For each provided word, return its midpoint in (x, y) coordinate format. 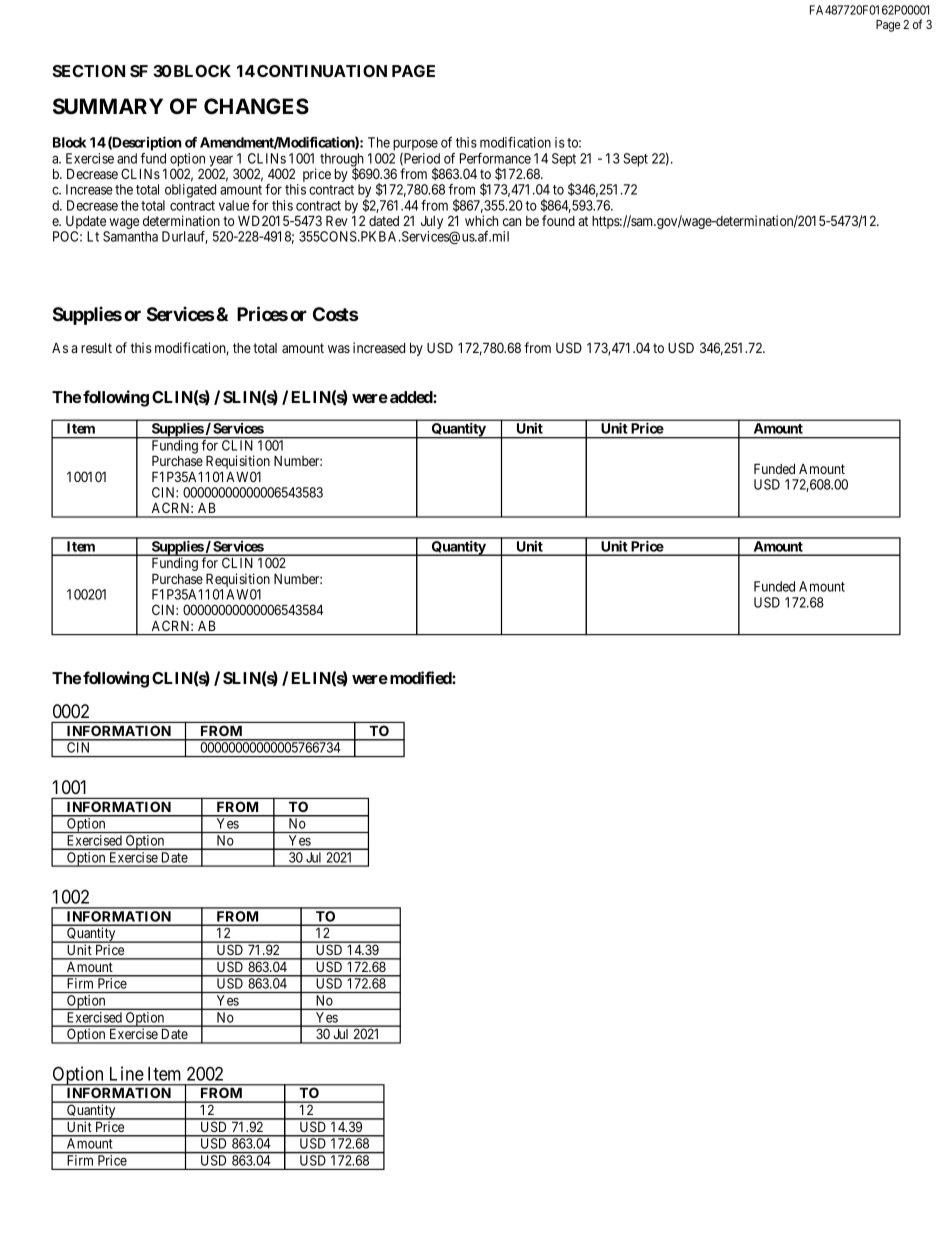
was (339, 349)
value (234, 205)
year (220, 162)
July (432, 224)
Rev (337, 220)
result (96, 348)
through (342, 161)
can (512, 222)
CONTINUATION (322, 71)
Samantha (130, 236)
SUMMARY (108, 106)
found (558, 220)
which (481, 220)
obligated (190, 191)
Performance (495, 158)
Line (127, 1073)
